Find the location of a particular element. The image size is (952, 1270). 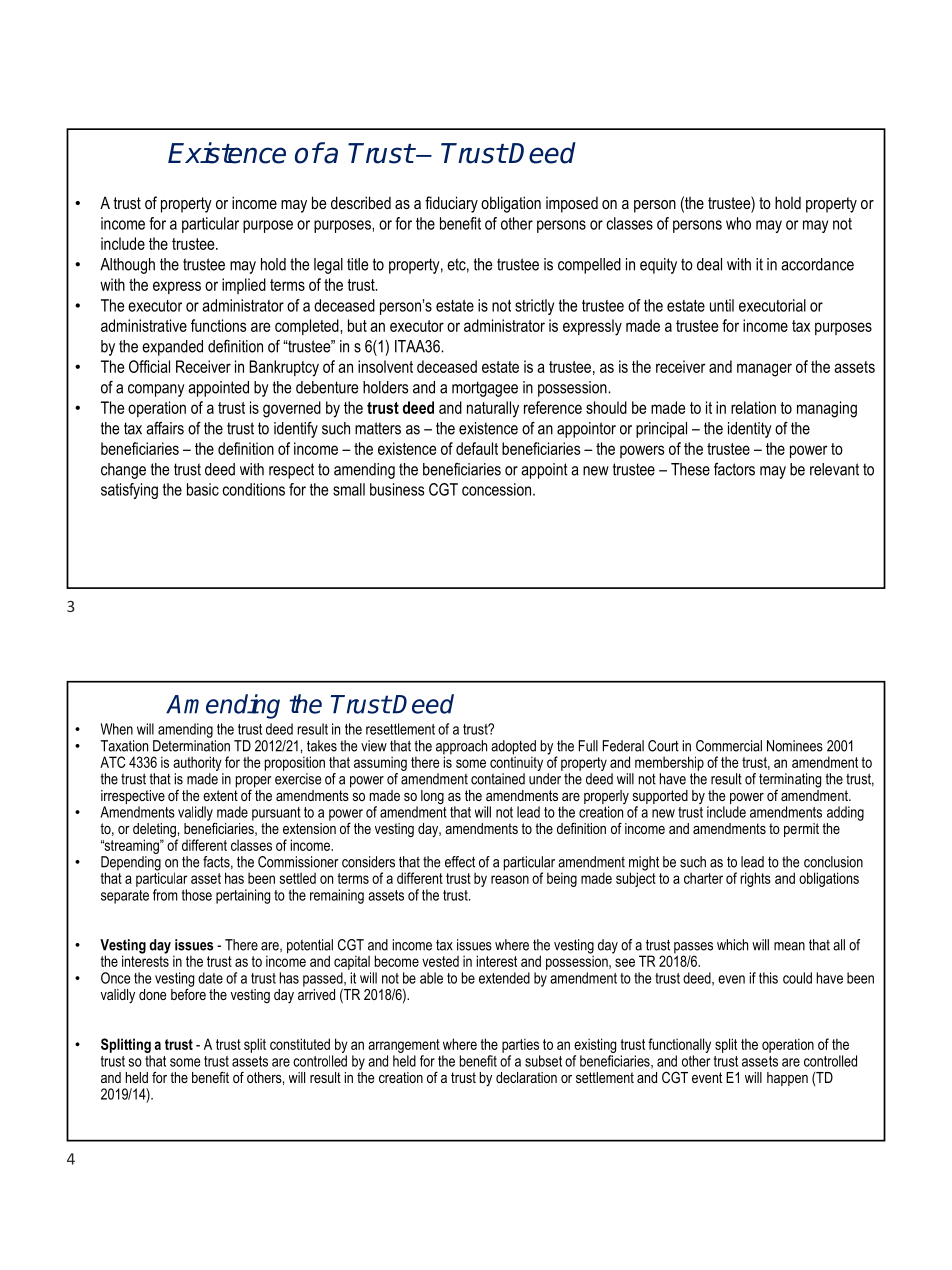

approach is located at coordinates (461, 748).
